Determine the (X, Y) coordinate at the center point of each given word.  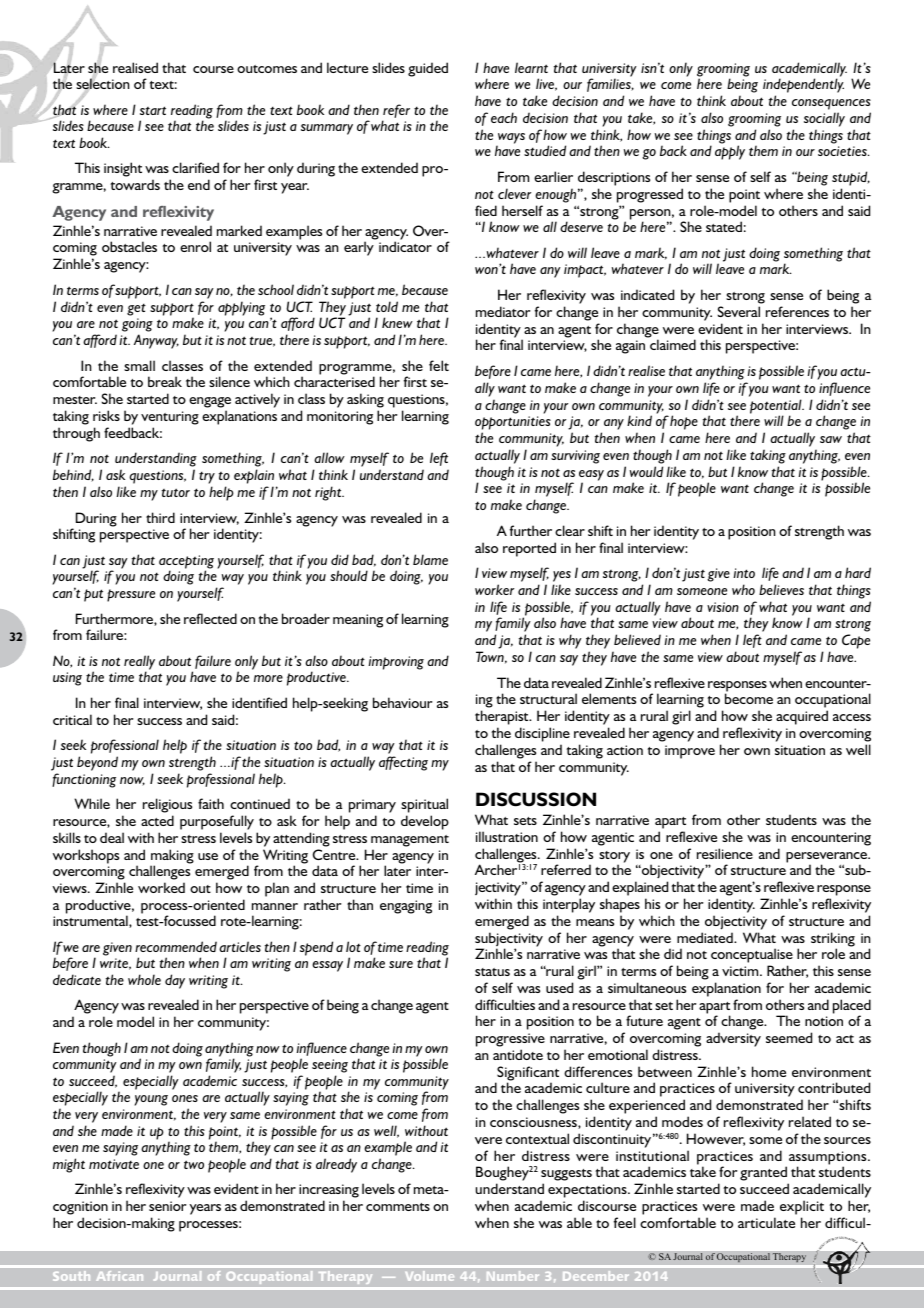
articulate (766, 1222)
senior (168, 1206)
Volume (429, 1276)
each (504, 117)
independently (803, 87)
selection (102, 84)
